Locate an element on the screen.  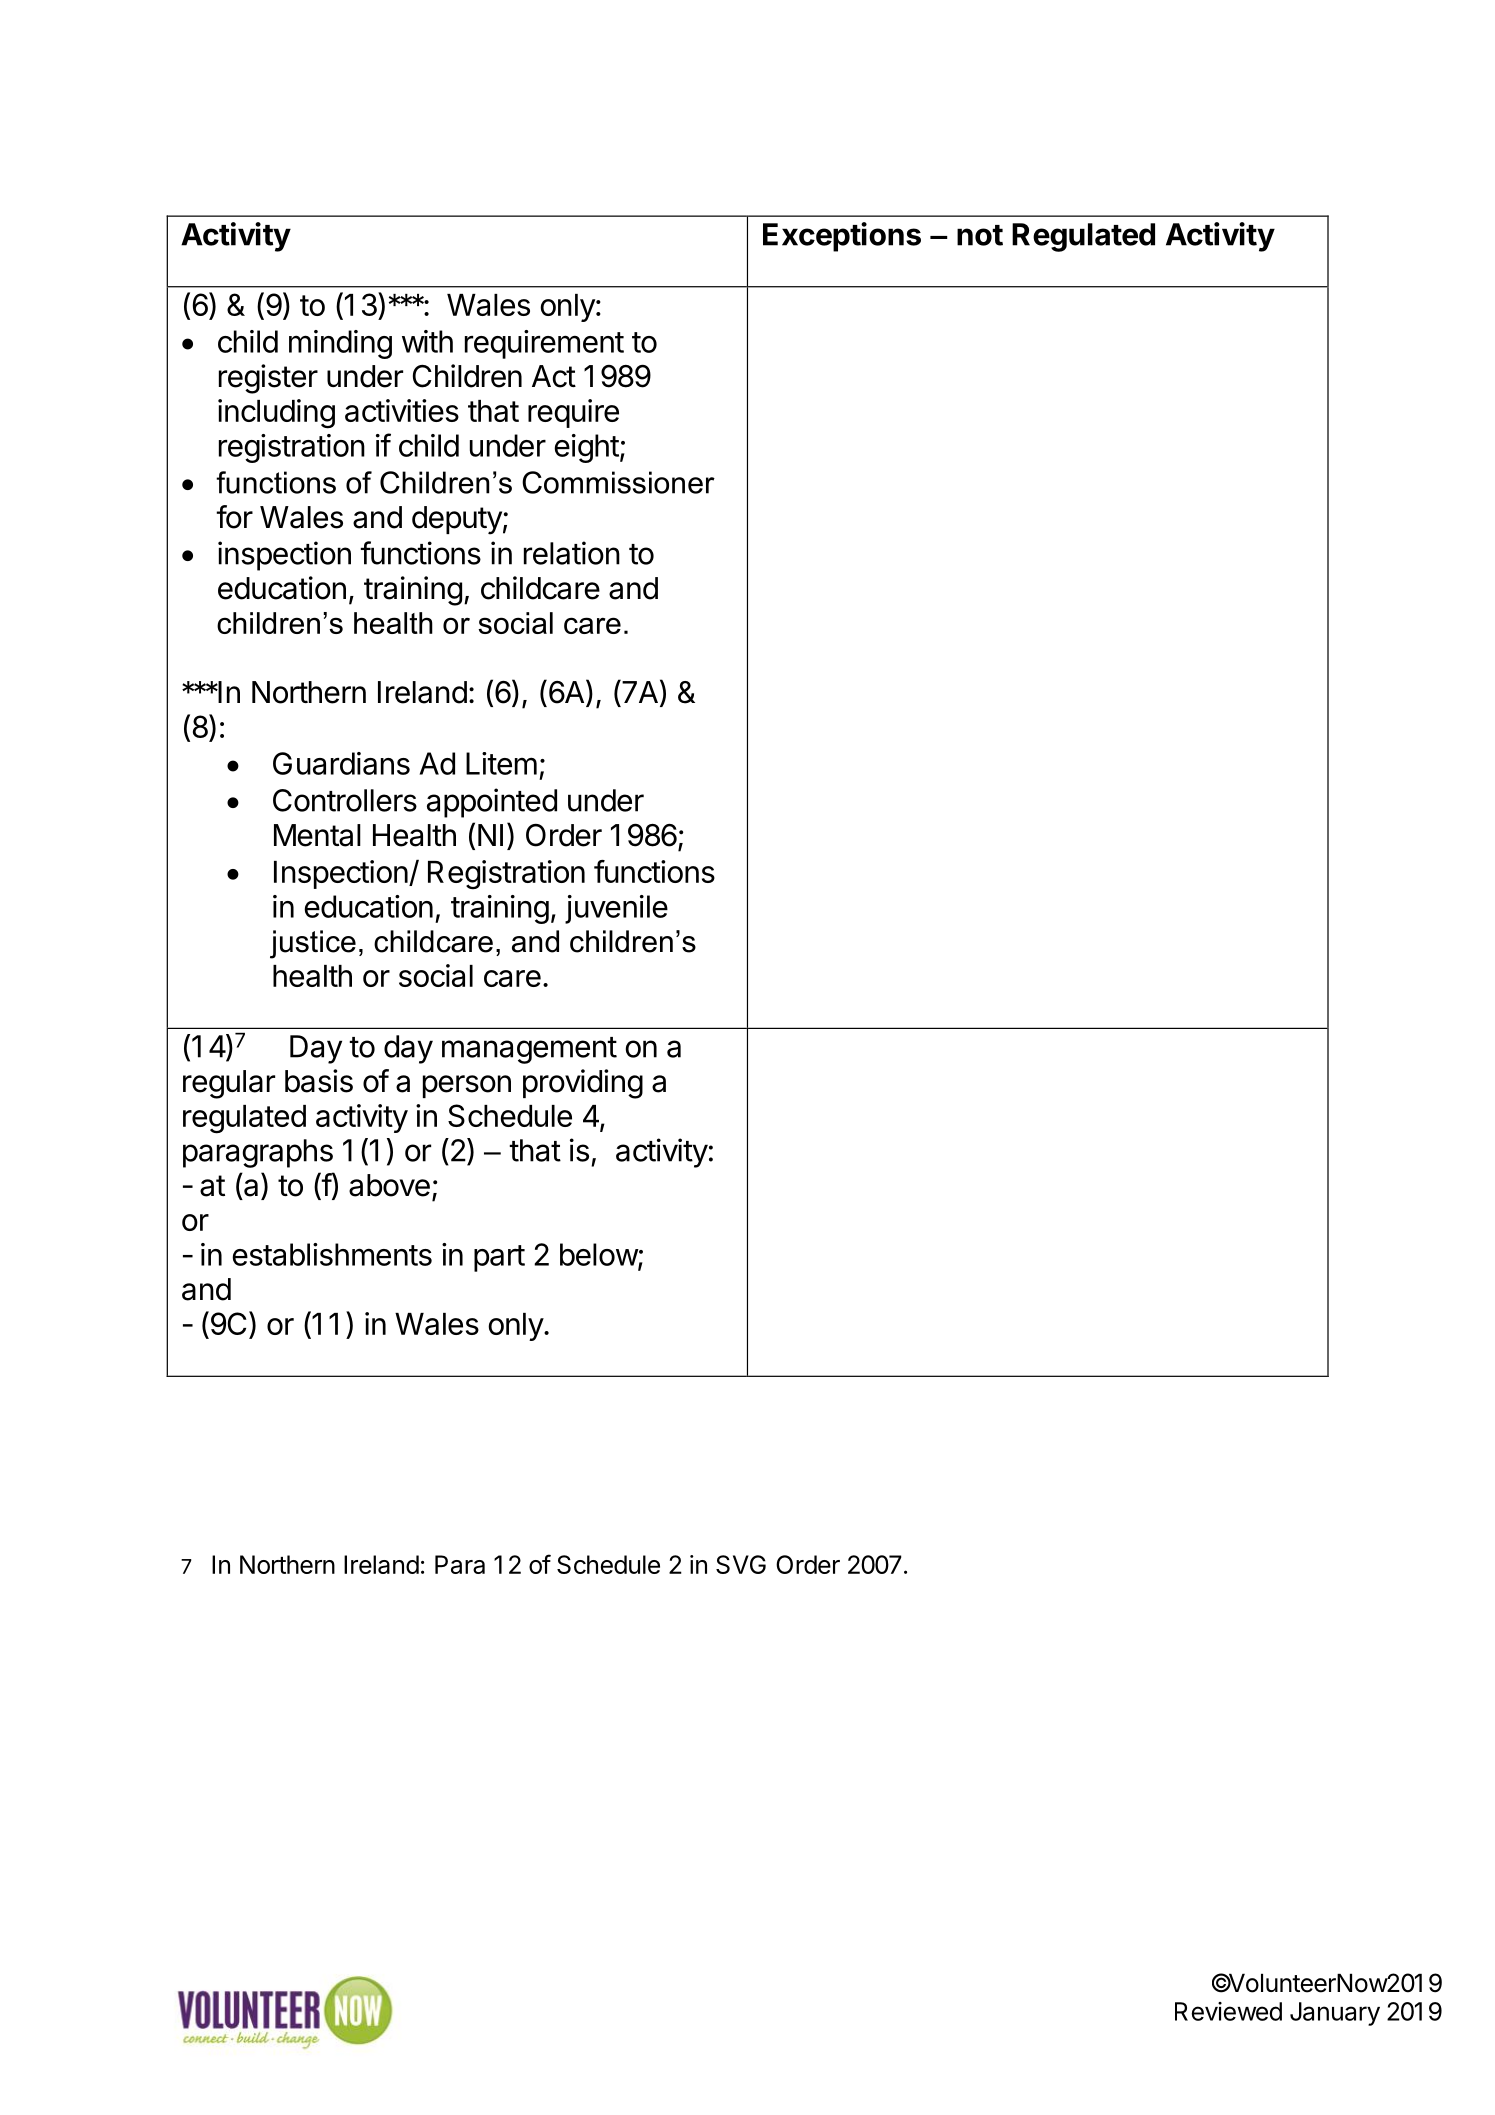
justice is located at coordinates (313, 944).
